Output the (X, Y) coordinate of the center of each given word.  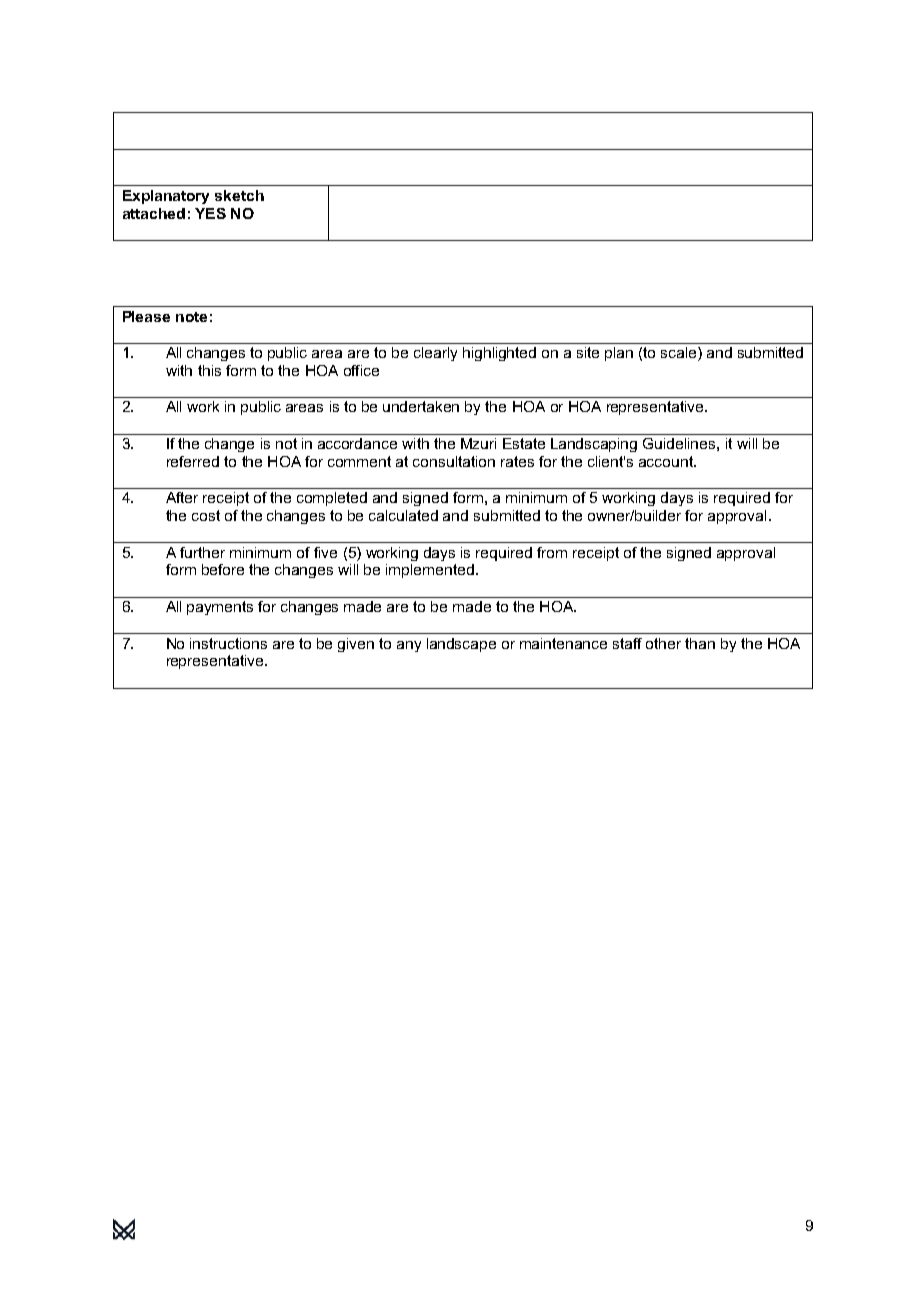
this (209, 370)
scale (680, 354)
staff (627, 643)
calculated (403, 515)
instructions (228, 643)
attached (154, 213)
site (588, 352)
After (182, 497)
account (667, 461)
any (409, 646)
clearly (435, 354)
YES (210, 213)
